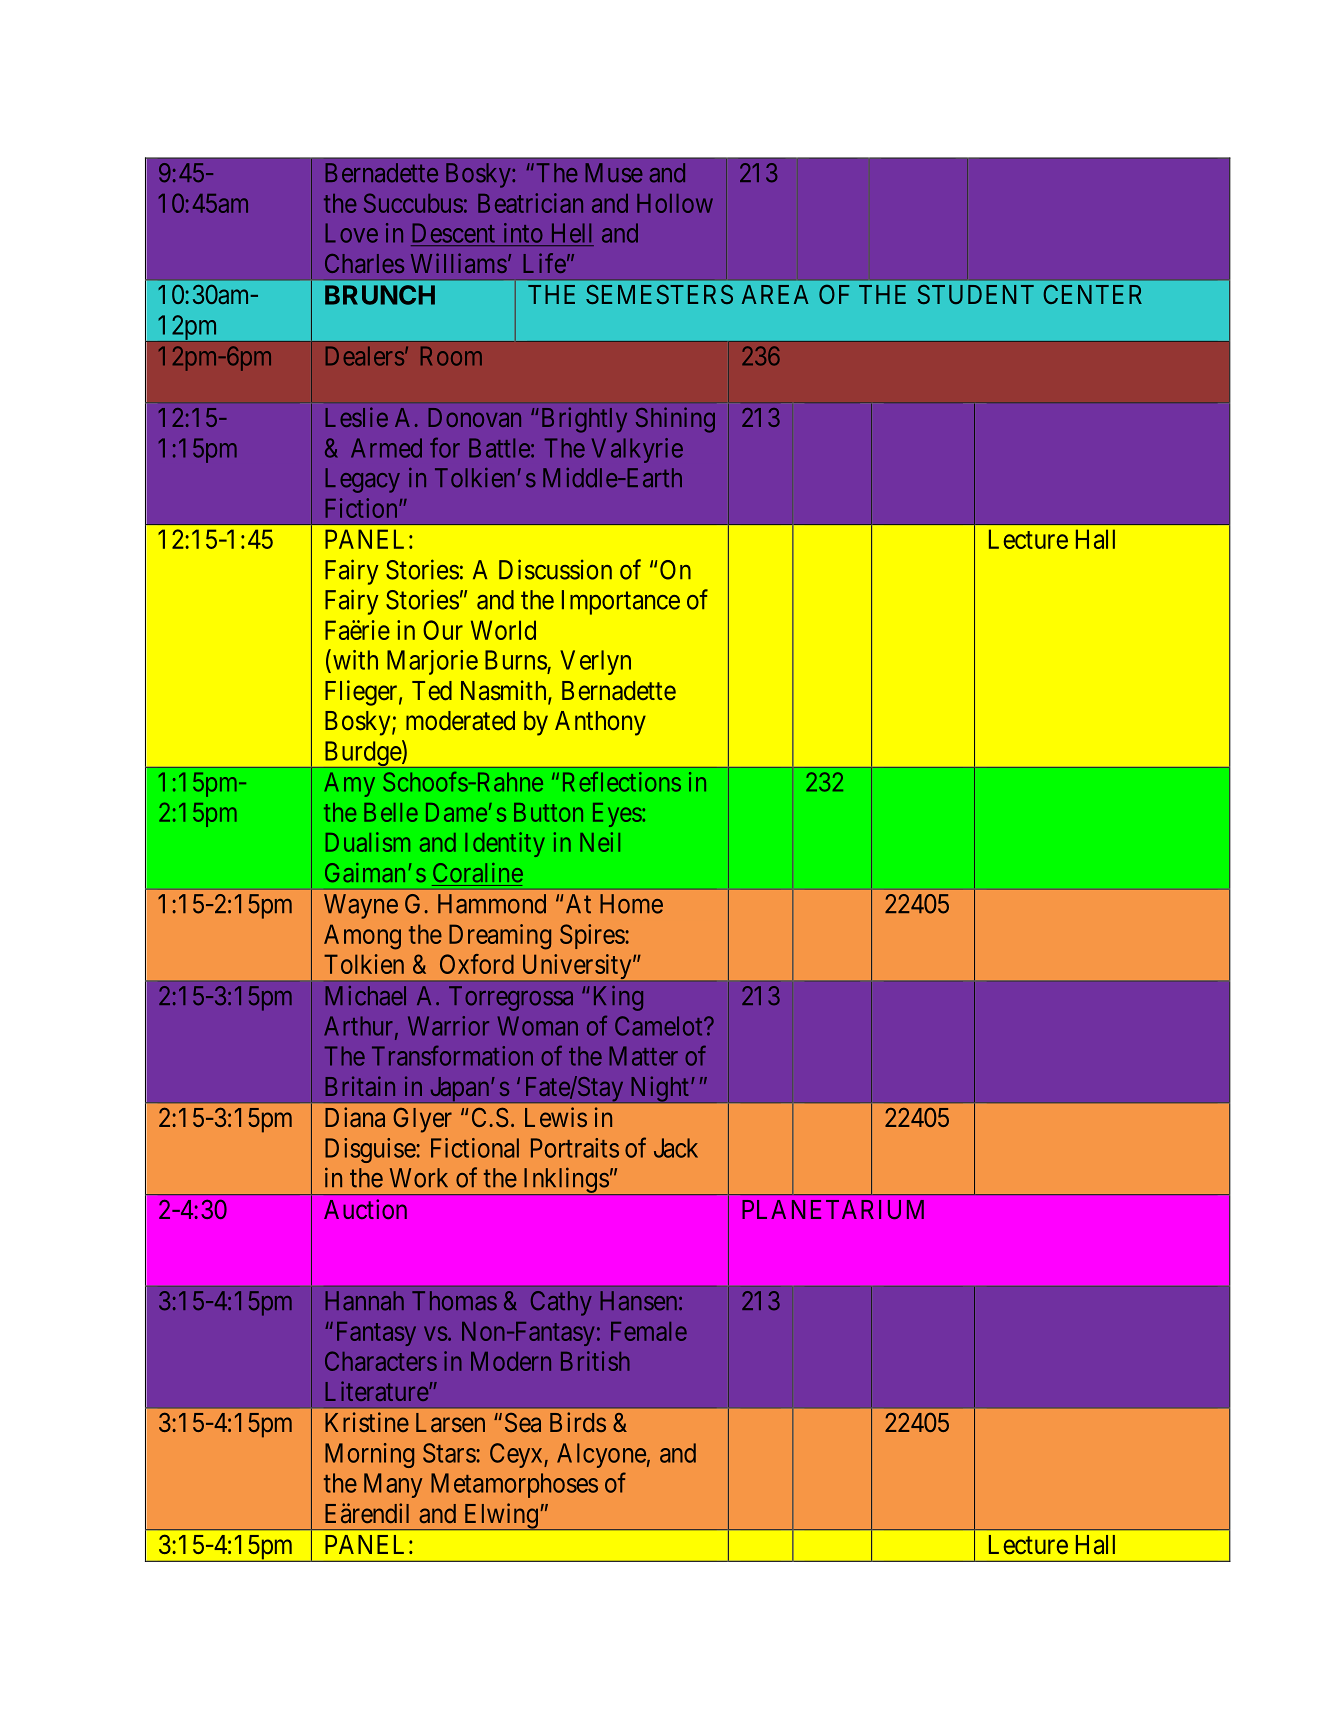 The image size is (1339, 1733). I want to click on Hollow, so click(675, 203).
